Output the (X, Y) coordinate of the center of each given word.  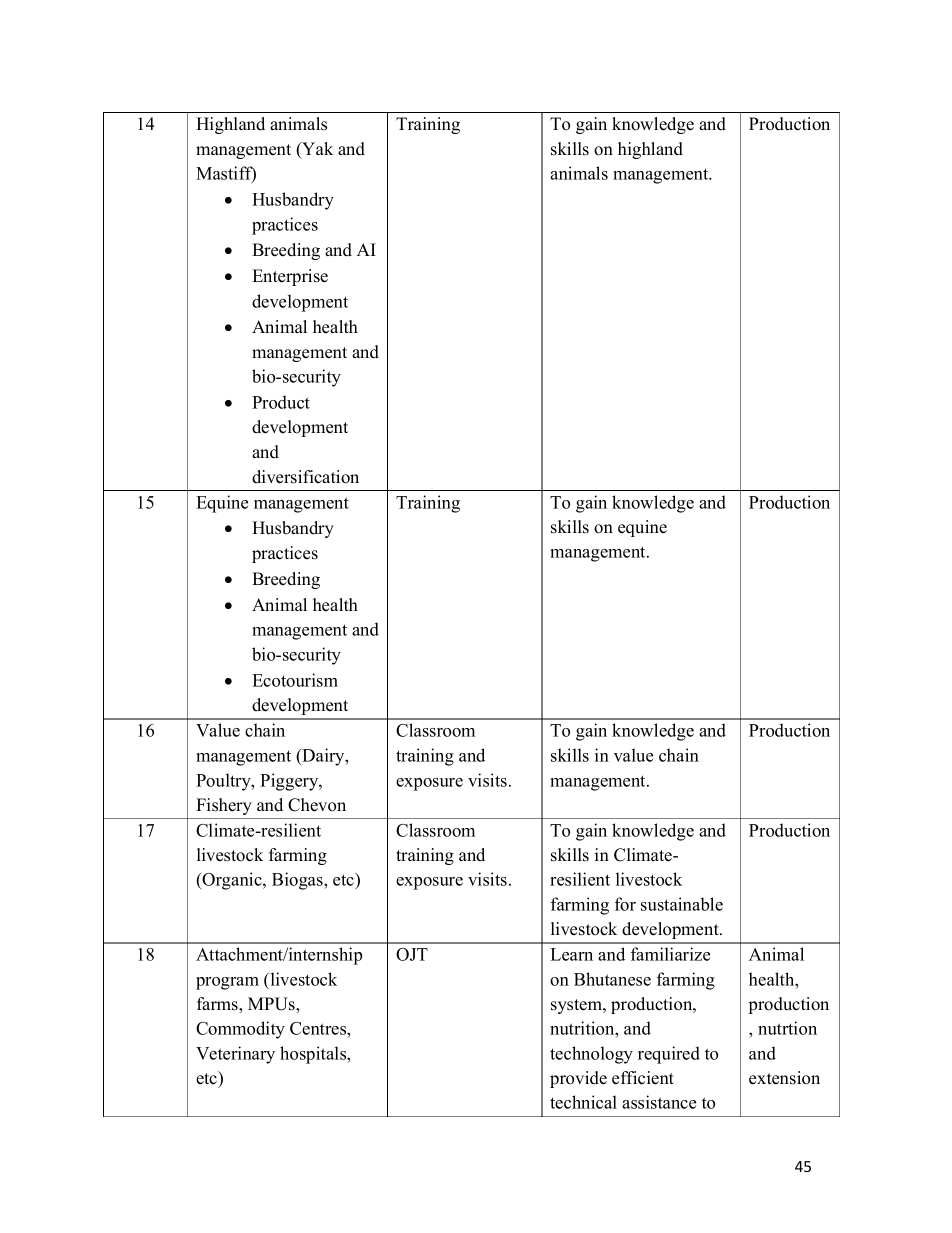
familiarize (670, 954)
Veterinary (235, 1055)
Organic (232, 881)
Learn (571, 954)
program (227, 983)
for (625, 904)
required (669, 1055)
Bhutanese (612, 979)
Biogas (298, 881)
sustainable (682, 904)
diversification (305, 477)
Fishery (224, 806)
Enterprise (290, 277)
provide (578, 1079)
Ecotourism (295, 680)
